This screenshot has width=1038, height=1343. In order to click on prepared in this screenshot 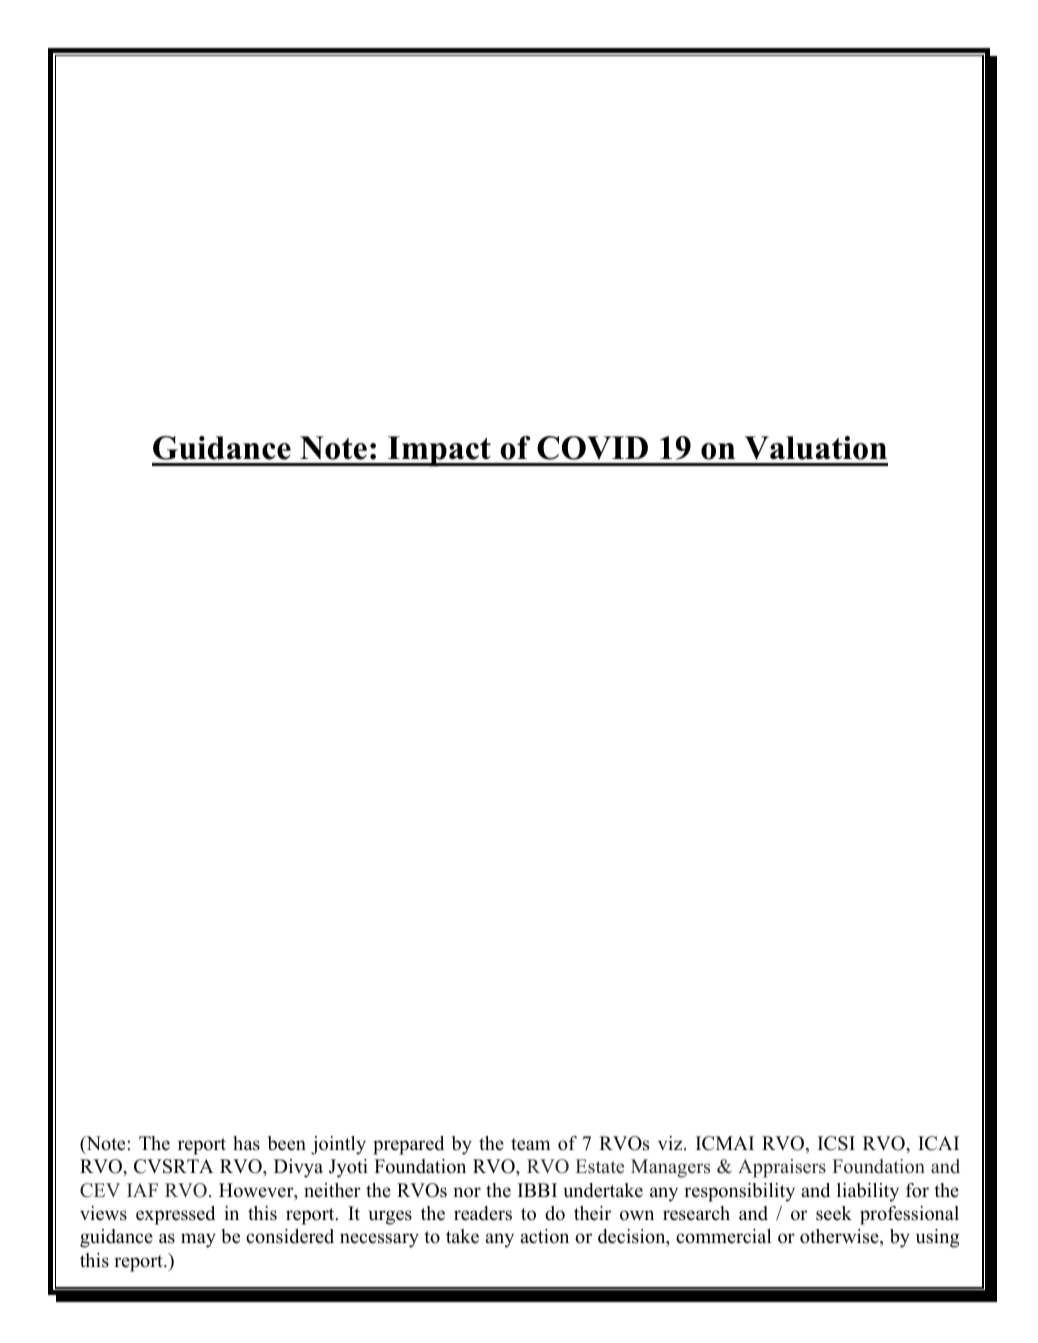, I will do `click(408, 1145)`.
